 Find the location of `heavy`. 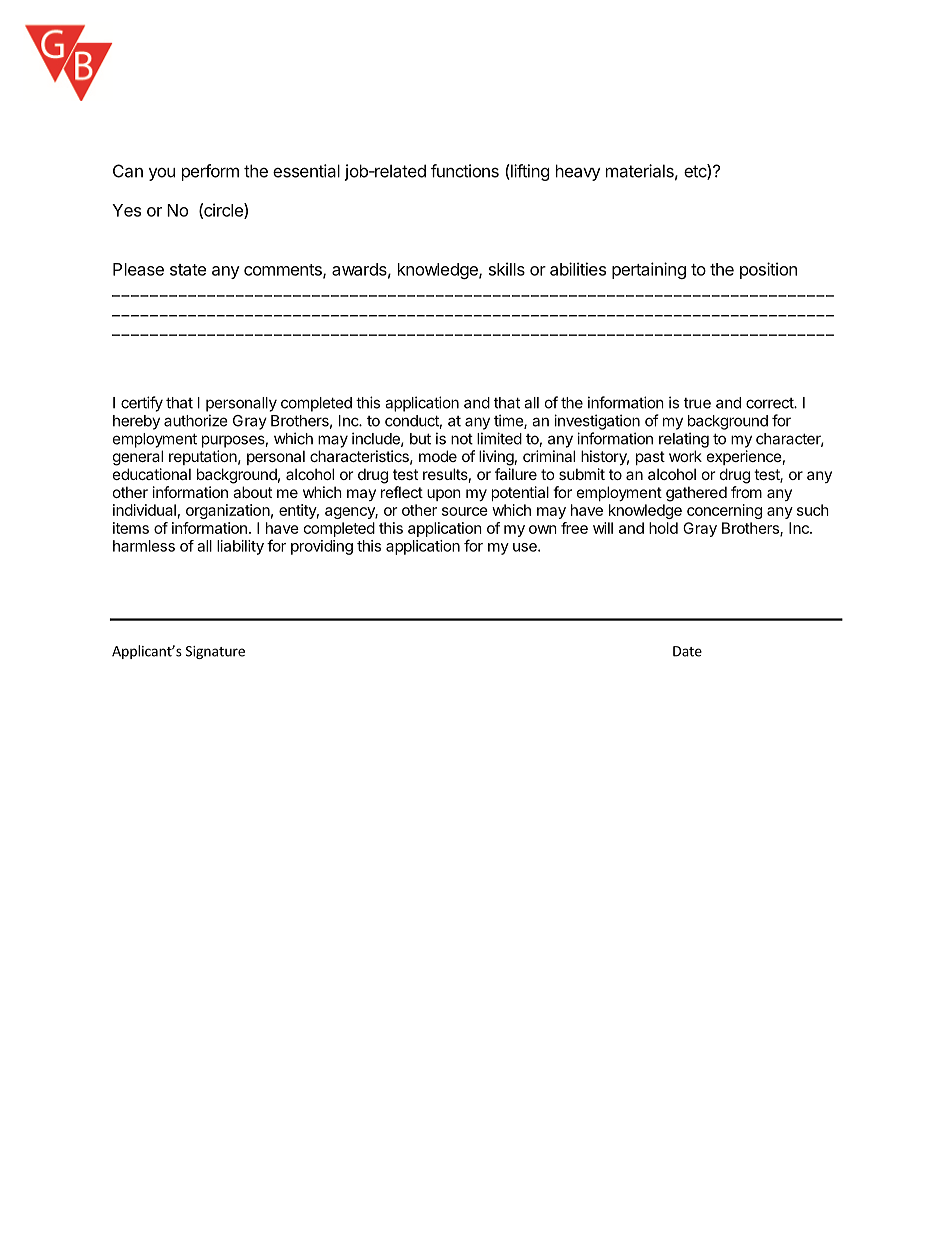

heavy is located at coordinates (578, 172).
